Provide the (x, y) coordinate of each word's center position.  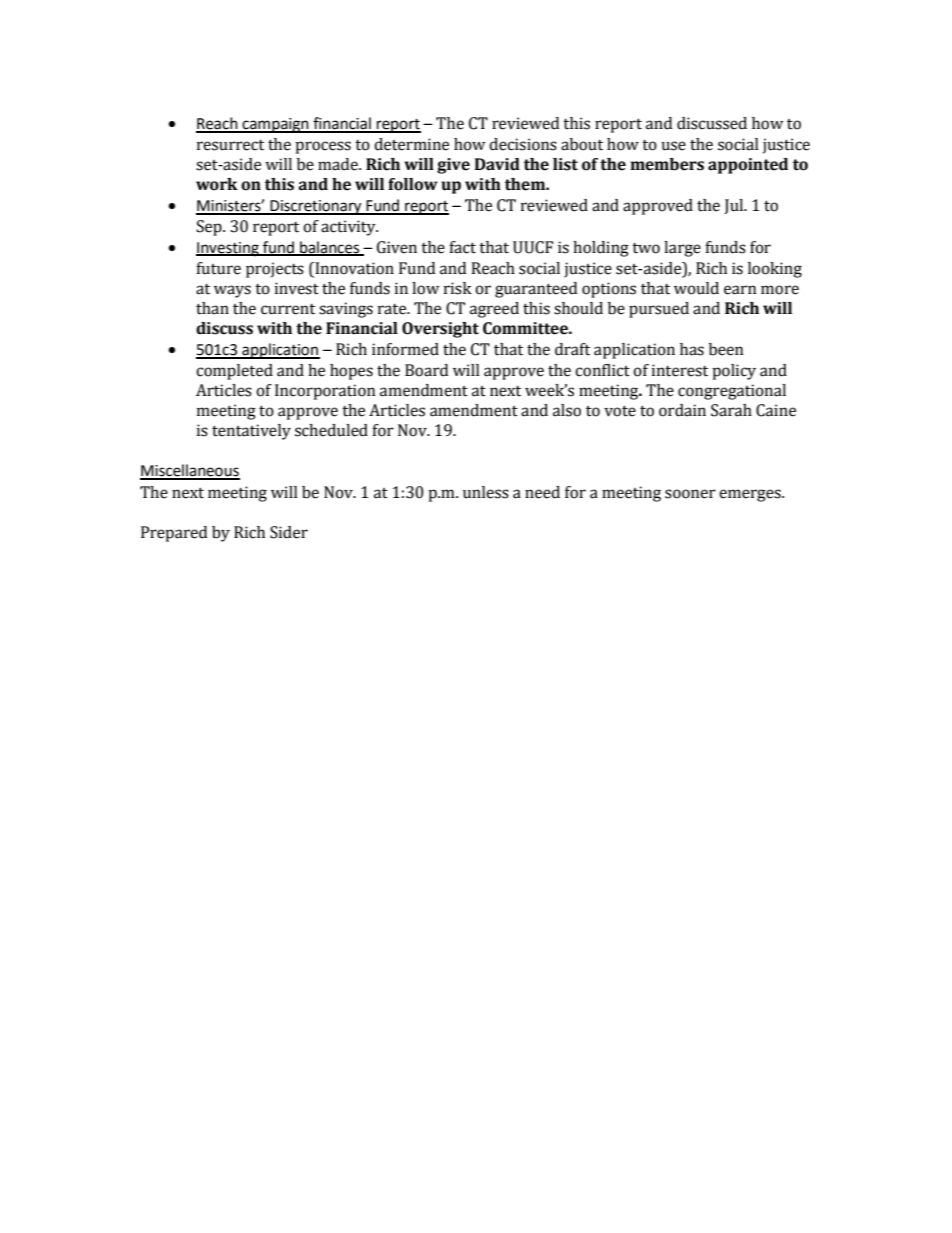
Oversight (440, 330)
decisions (523, 144)
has (692, 349)
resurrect (230, 145)
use (673, 146)
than (212, 308)
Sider (289, 532)
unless (486, 492)
